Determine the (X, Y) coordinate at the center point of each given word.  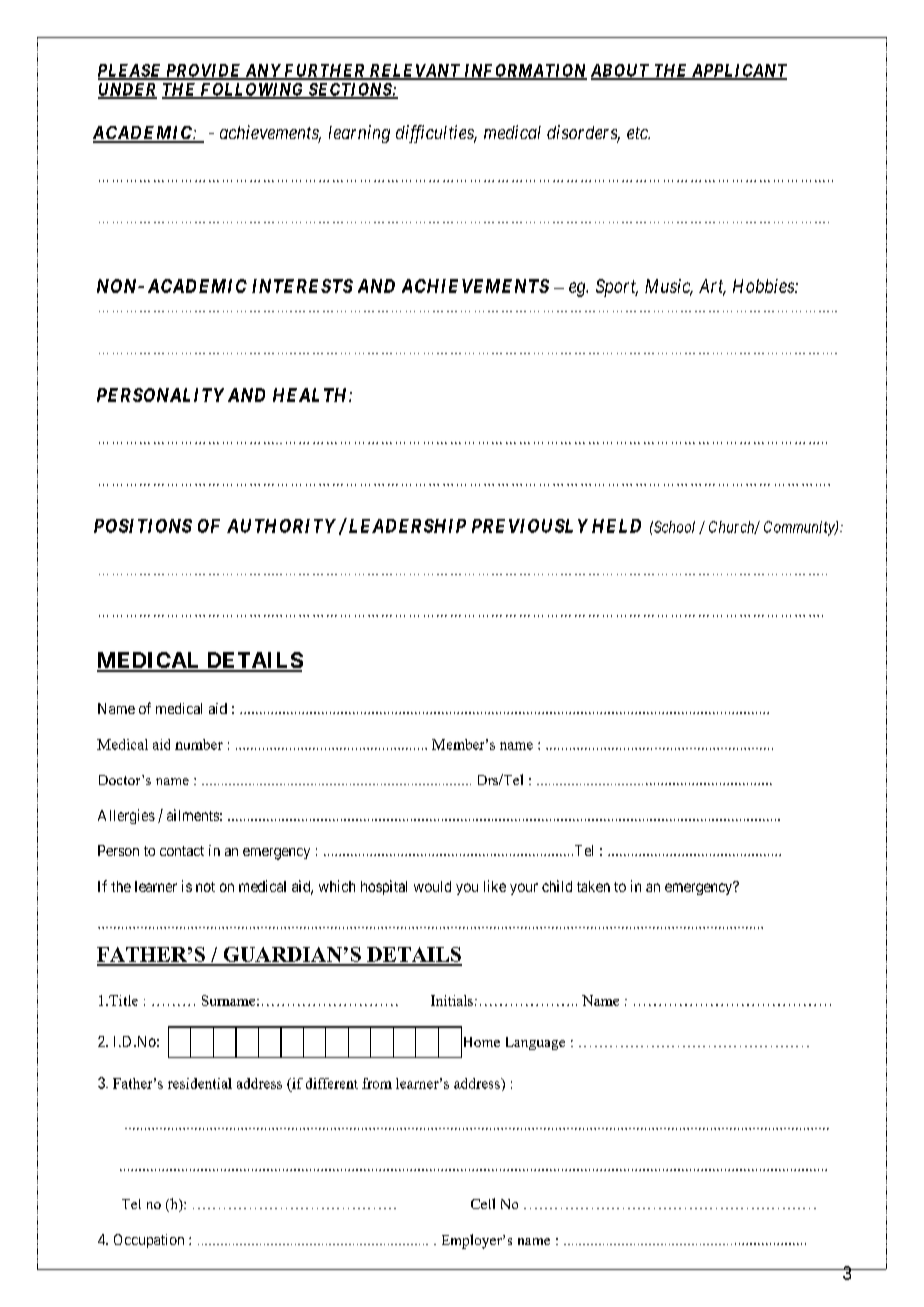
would (432, 886)
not (205, 887)
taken (593, 886)
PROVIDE (203, 71)
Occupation (149, 1241)
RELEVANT (415, 71)
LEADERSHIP (406, 525)
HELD (616, 526)
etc (638, 133)
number (199, 744)
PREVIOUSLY (530, 526)
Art (712, 287)
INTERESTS (302, 286)
